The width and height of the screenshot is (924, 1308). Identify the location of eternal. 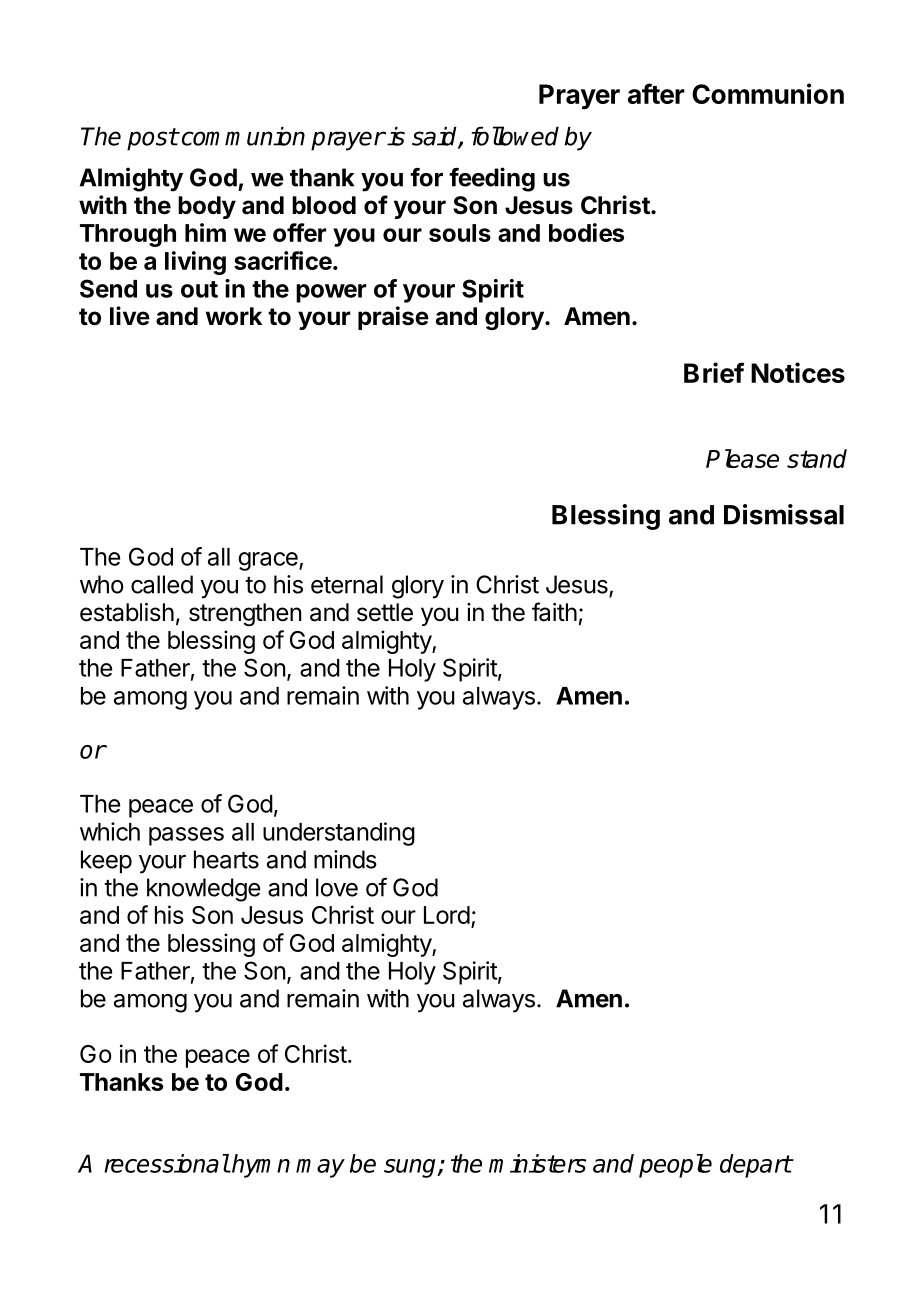
(347, 584).
